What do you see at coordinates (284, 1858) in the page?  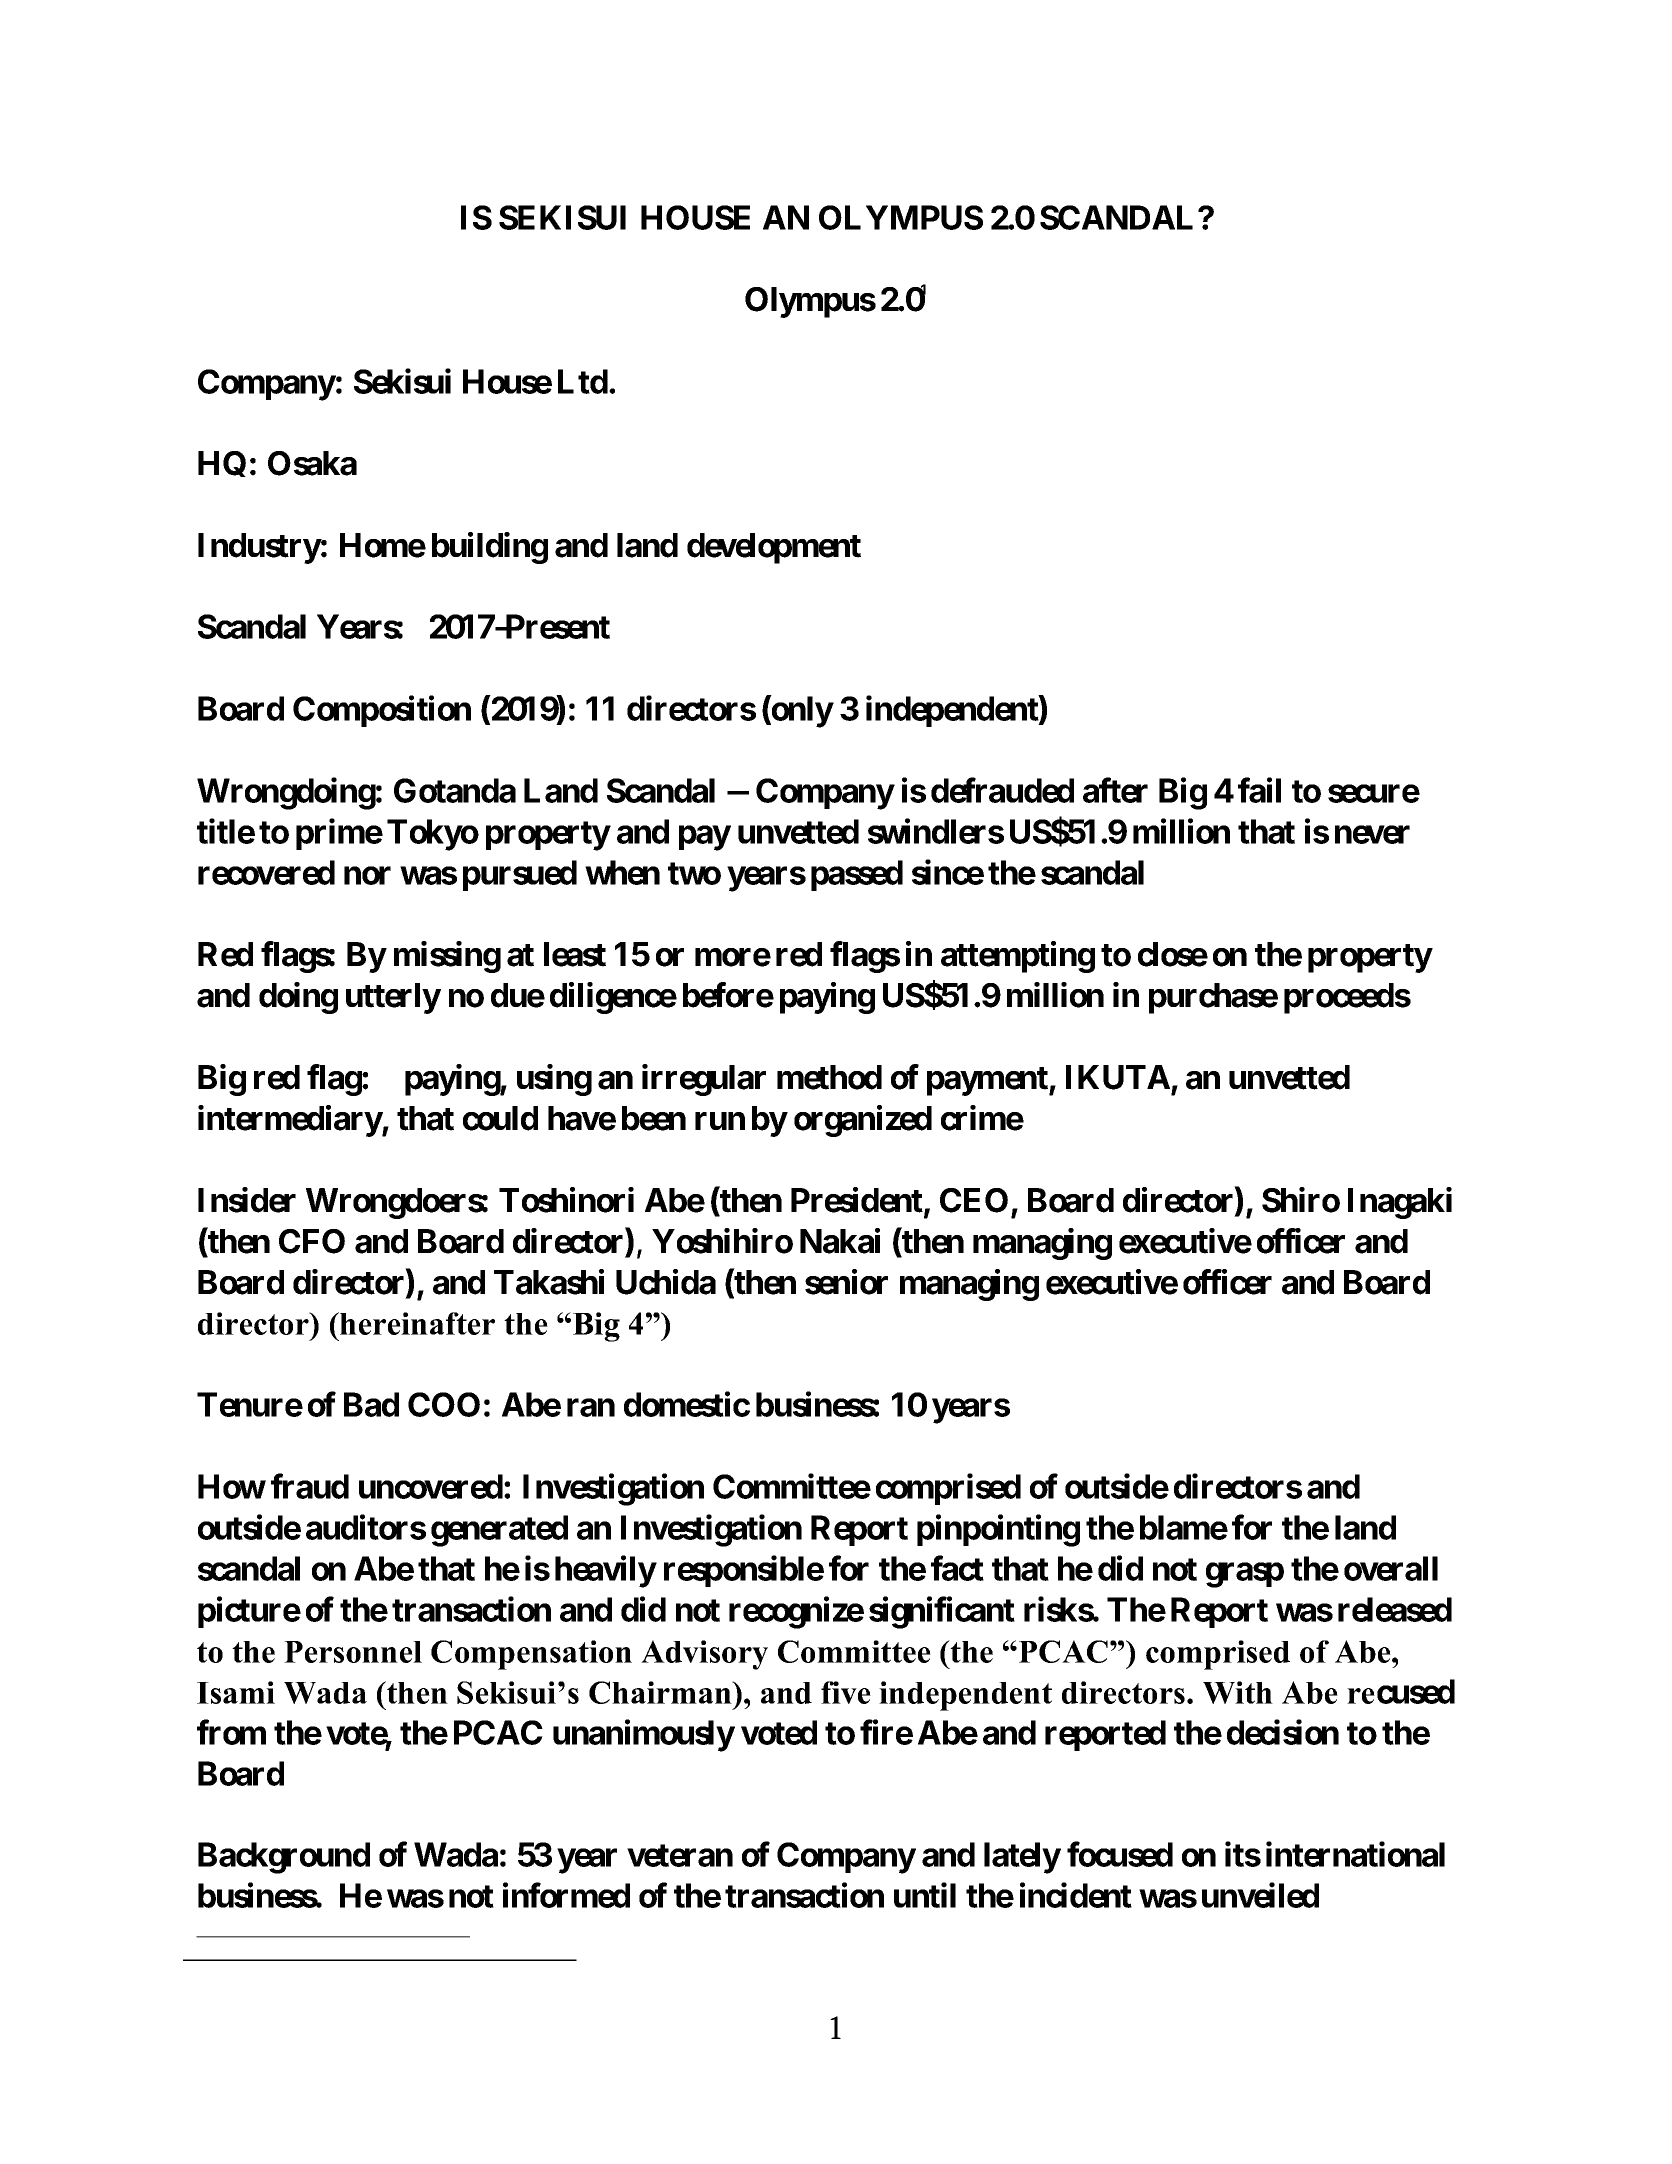 I see `Background` at bounding box center [284, 1858].
